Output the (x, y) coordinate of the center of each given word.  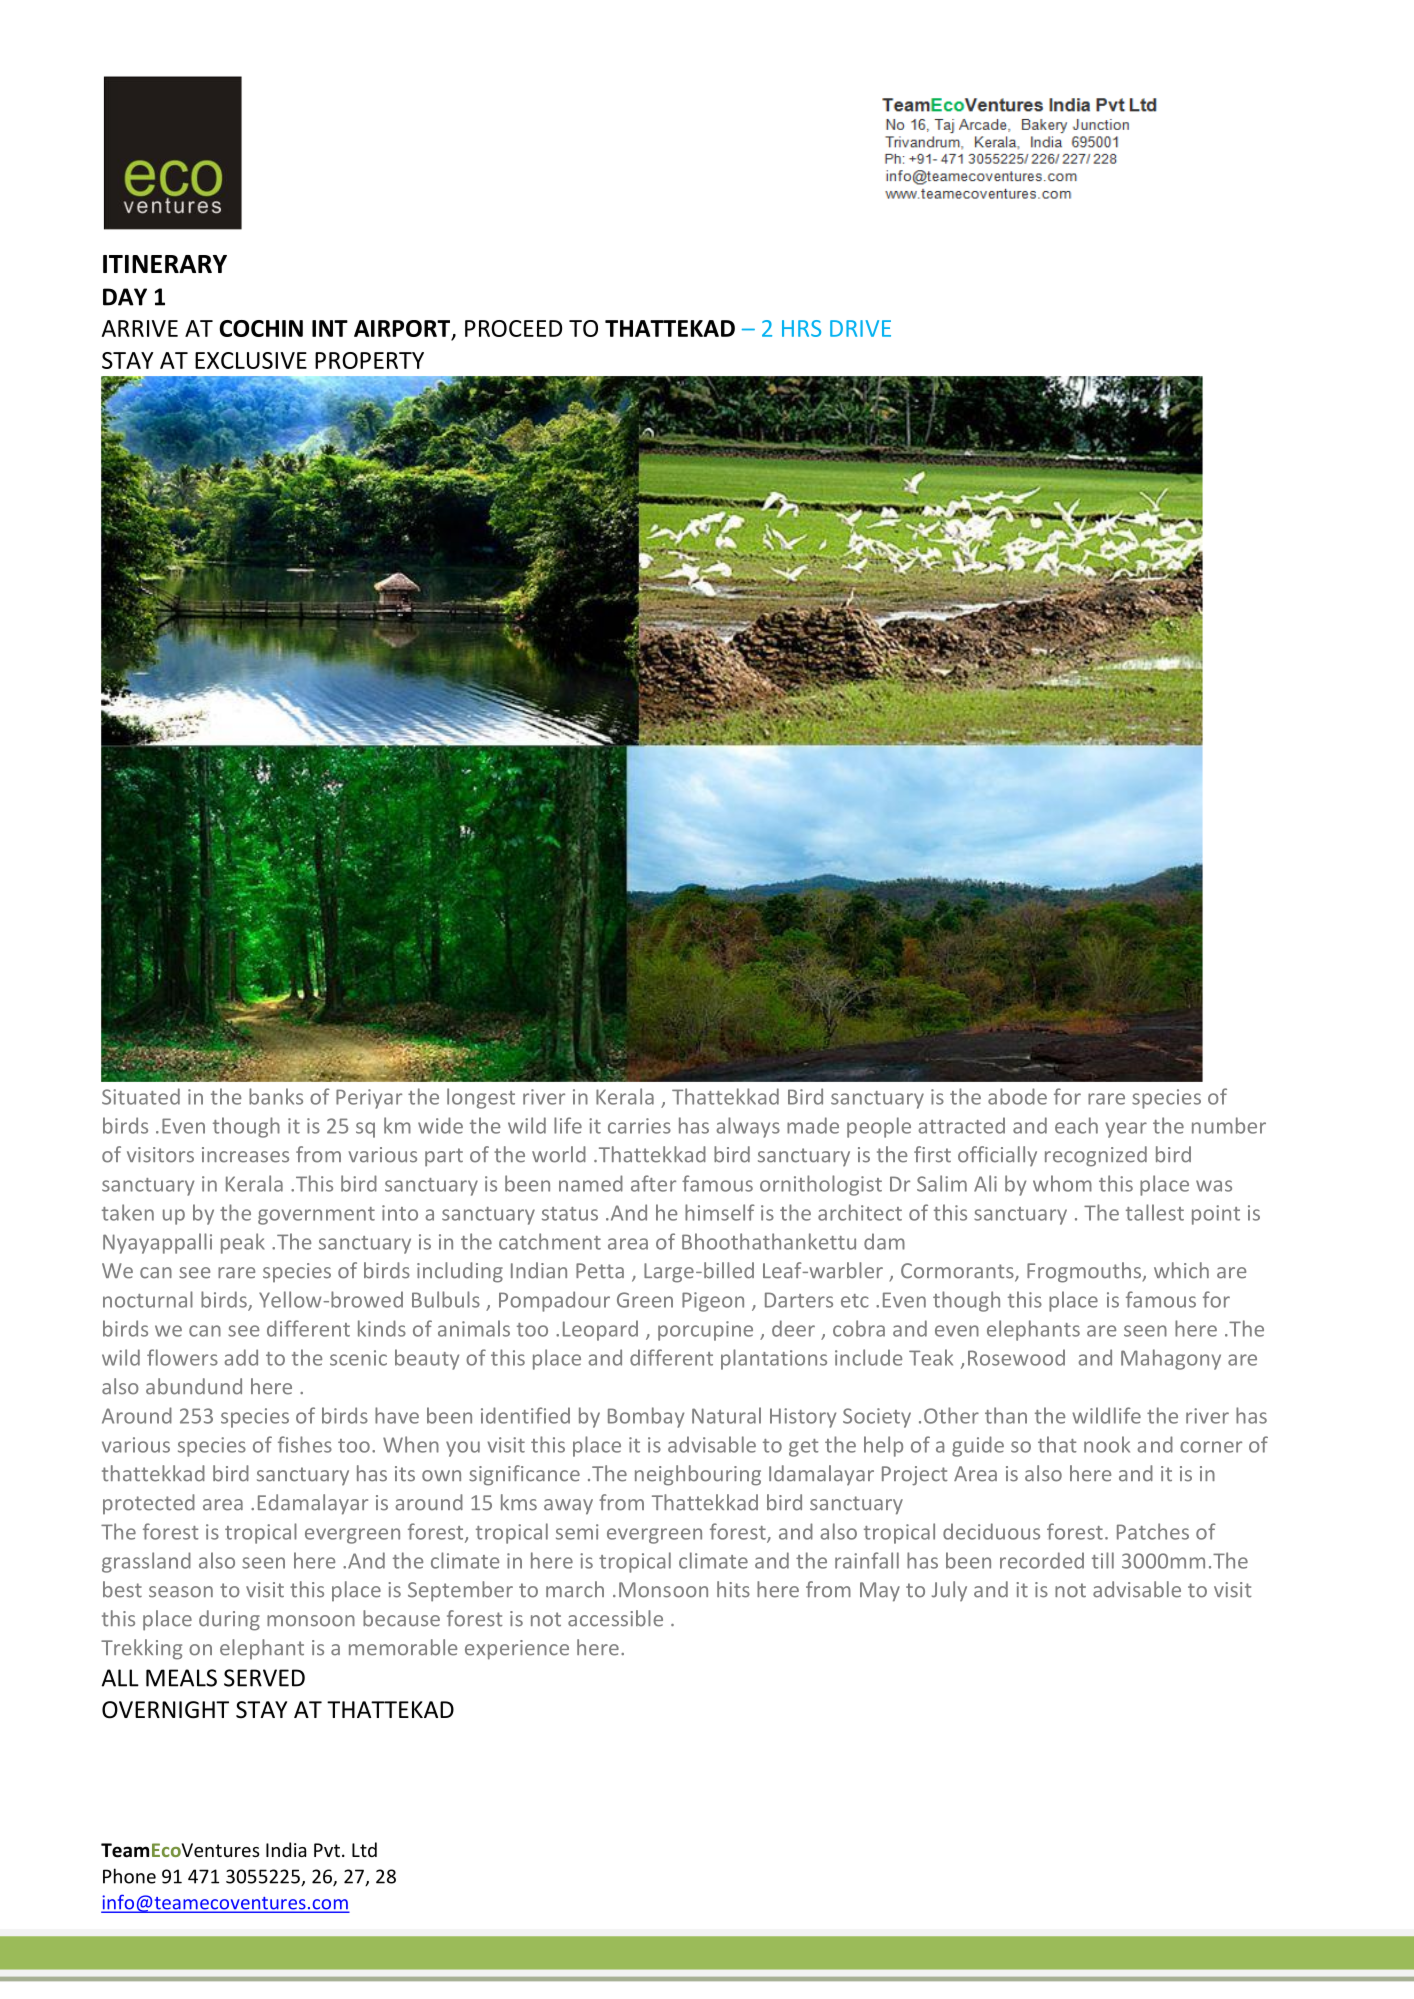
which (1181, 1270)
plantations (774, 1359)
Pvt (327, 1850)
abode (1017, 1096)
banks (276, 1096)
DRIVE (860, 328)
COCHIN (261, 328)
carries (639, 1126)
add (241, 1357)
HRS (801, 328)
